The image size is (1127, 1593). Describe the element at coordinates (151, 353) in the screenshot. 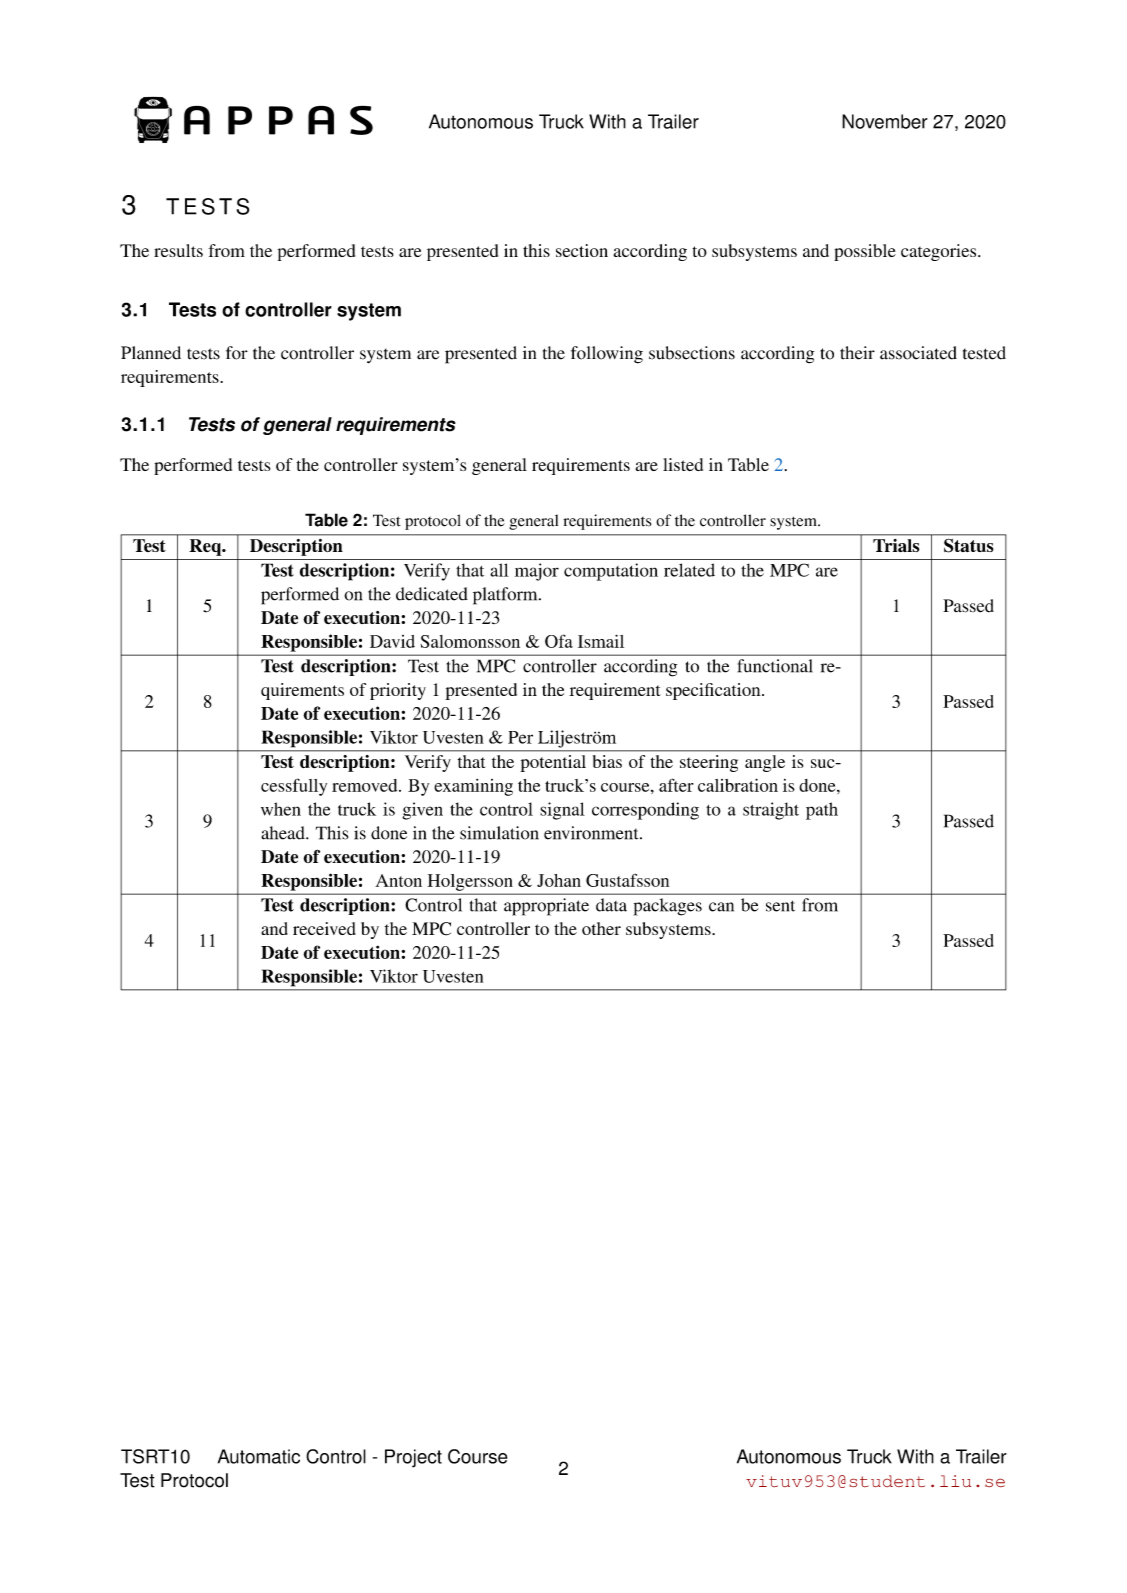

I see `Planned` at that location.
